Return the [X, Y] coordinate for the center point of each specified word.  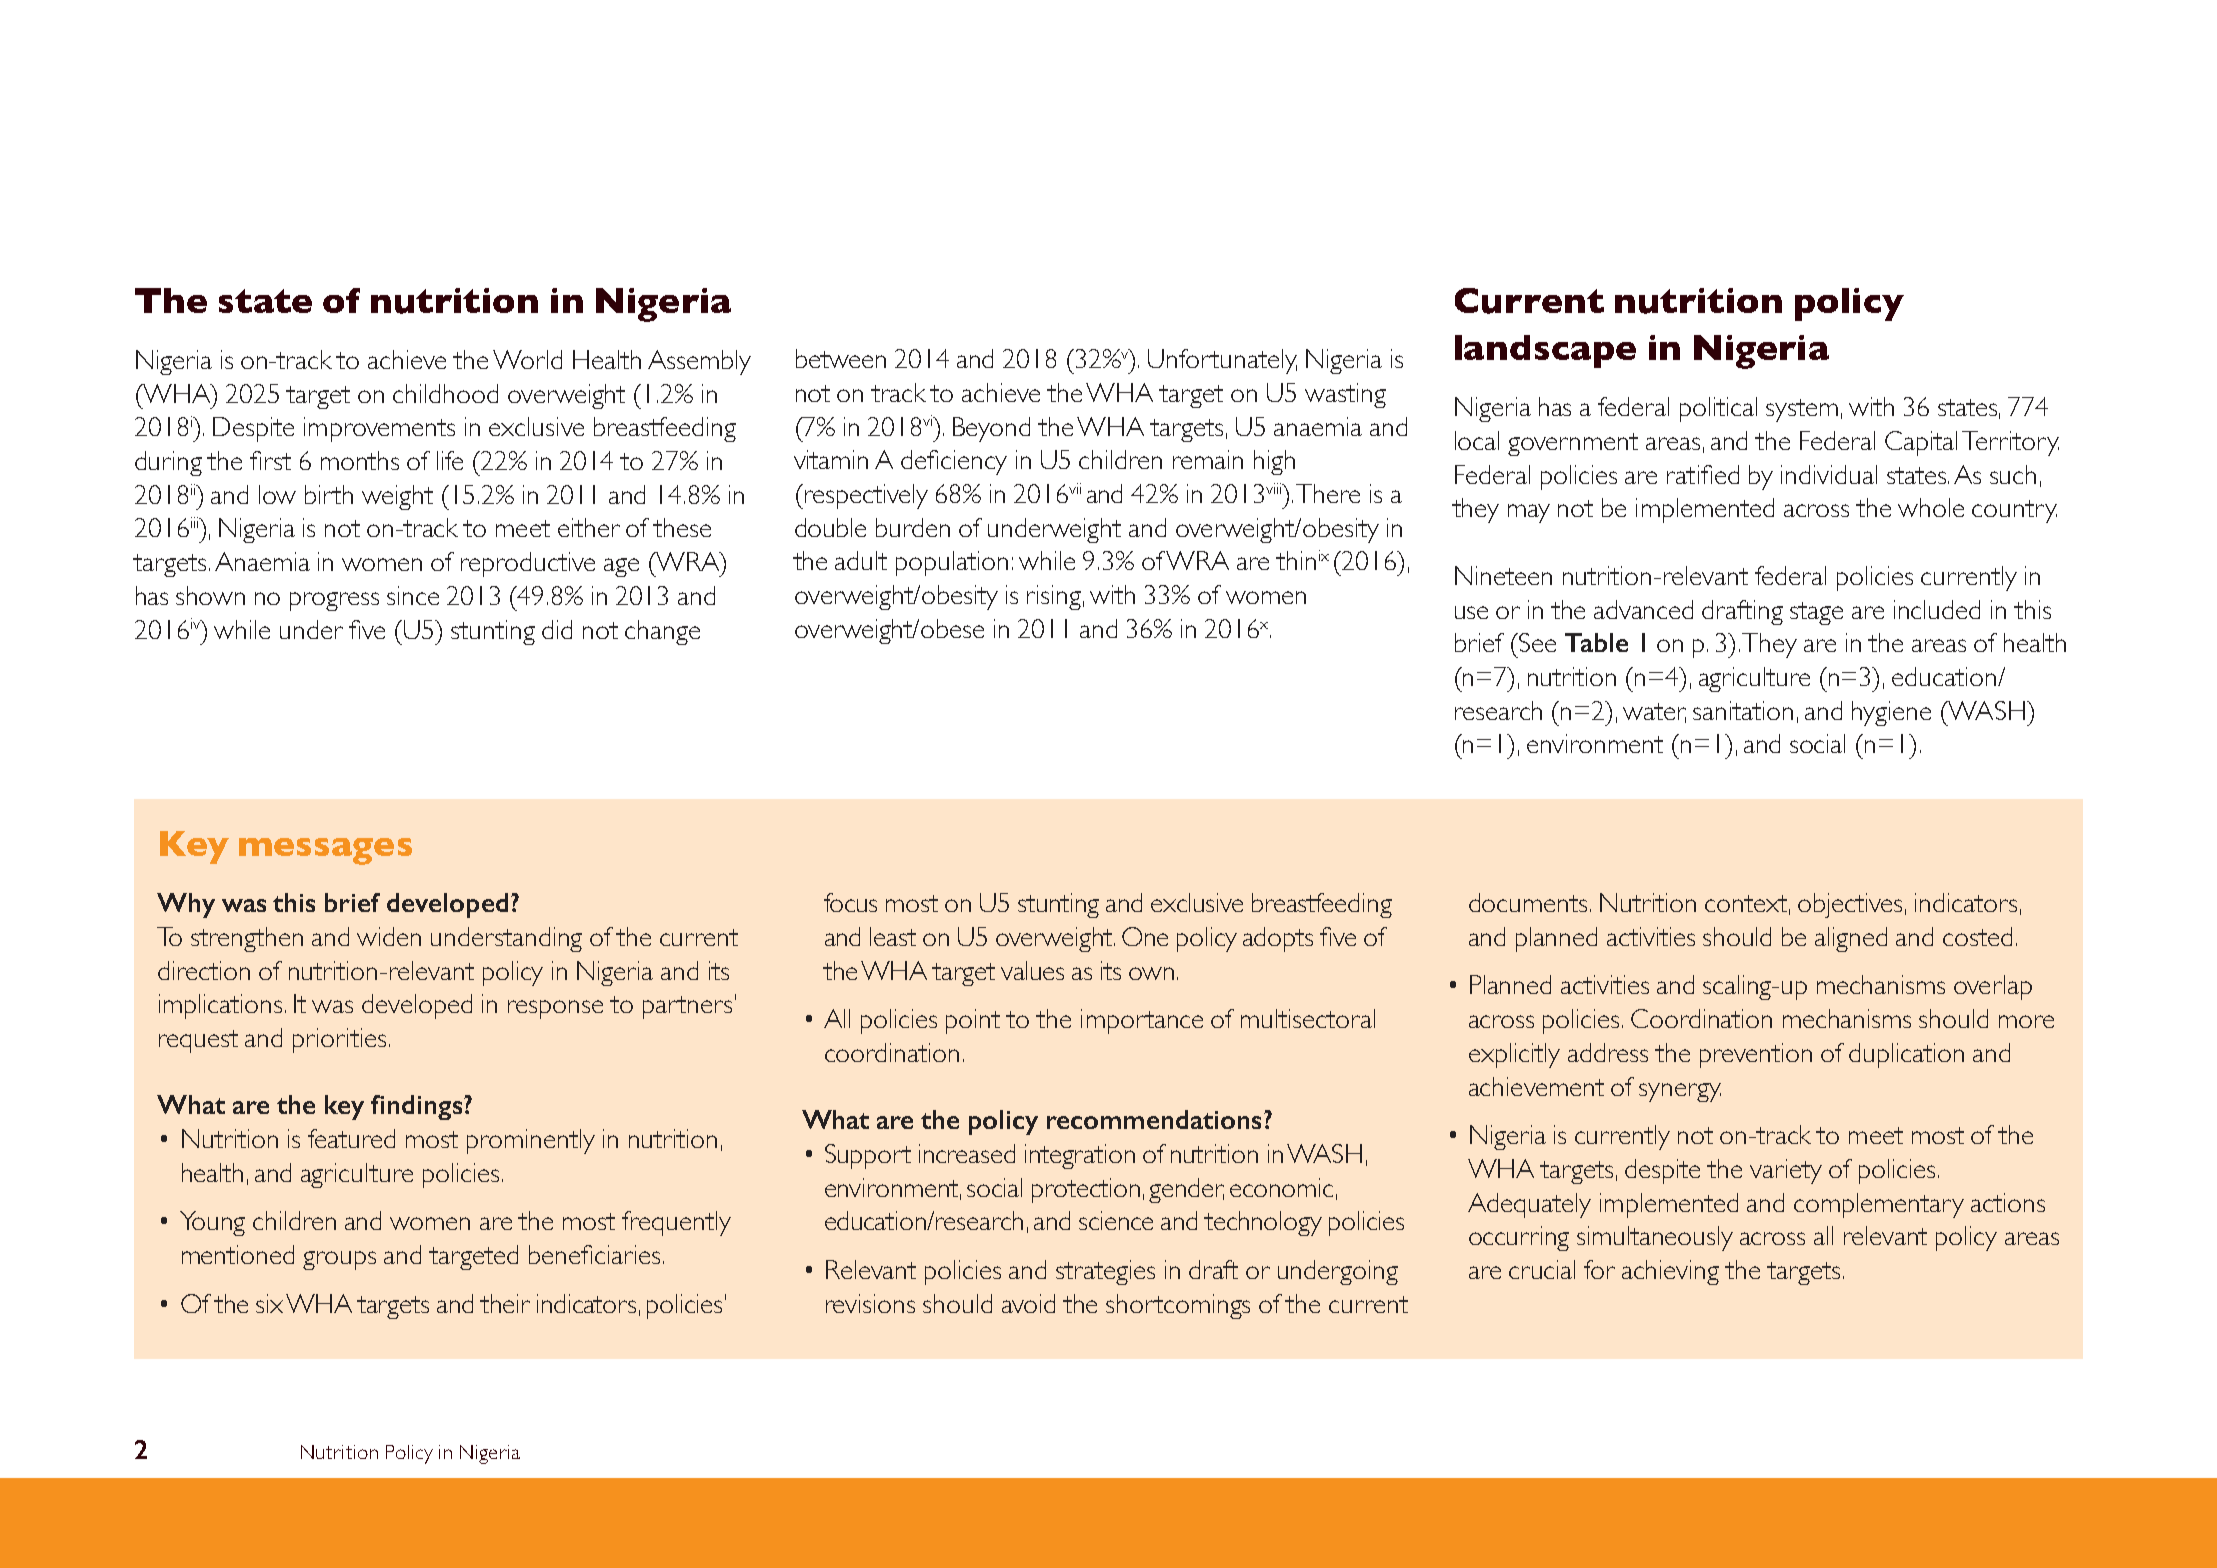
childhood [445, 393]
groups [339, 1260]
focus [850, 902]
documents [1528, 902]
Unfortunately [1222, 361]
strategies [1105, 1272]
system [1802, 410]
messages [325, 851]
